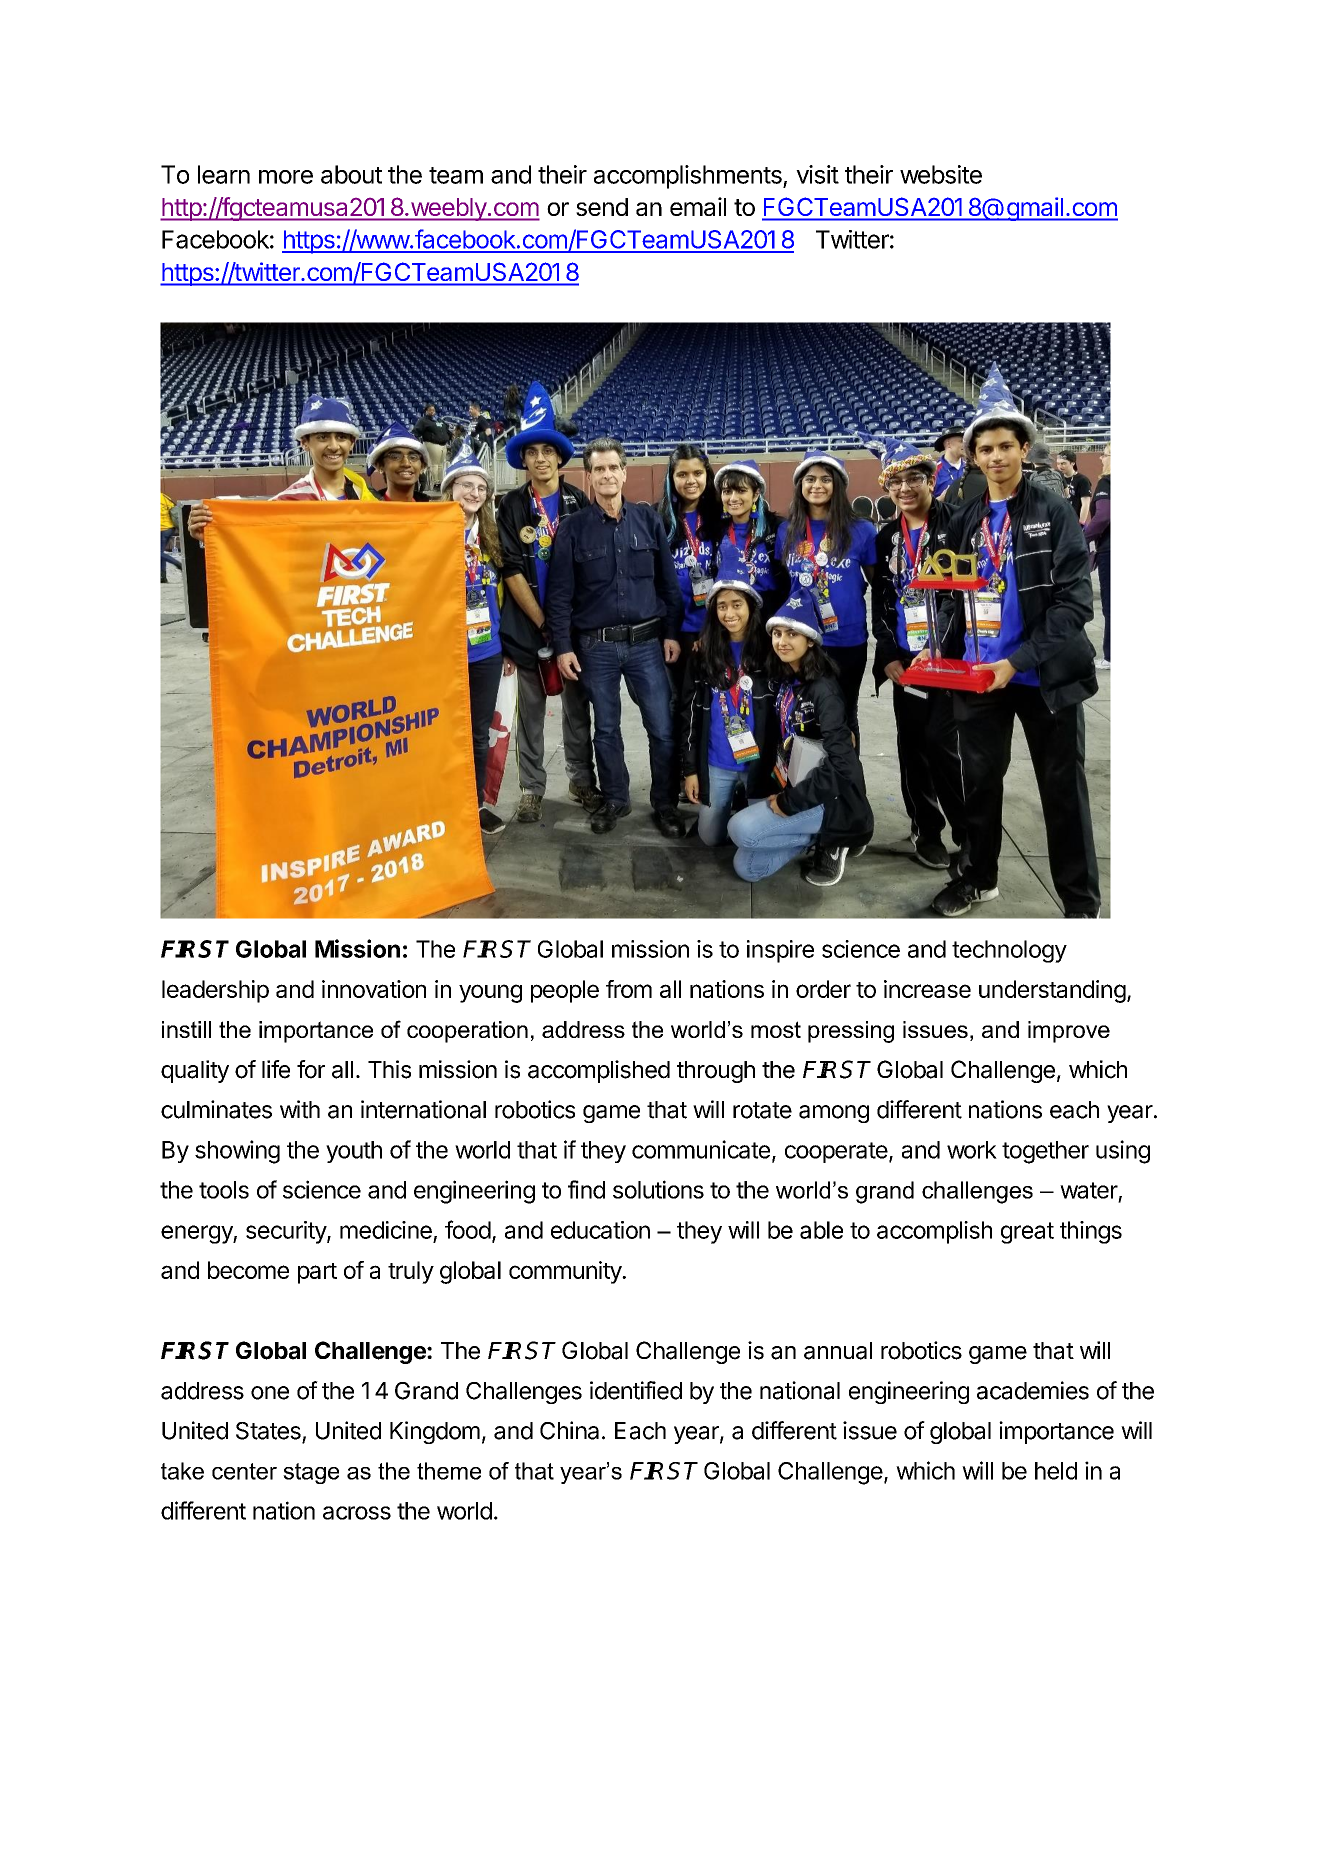 The image size is (1327, 1876). I want to click on for, so click(311, 1069).
